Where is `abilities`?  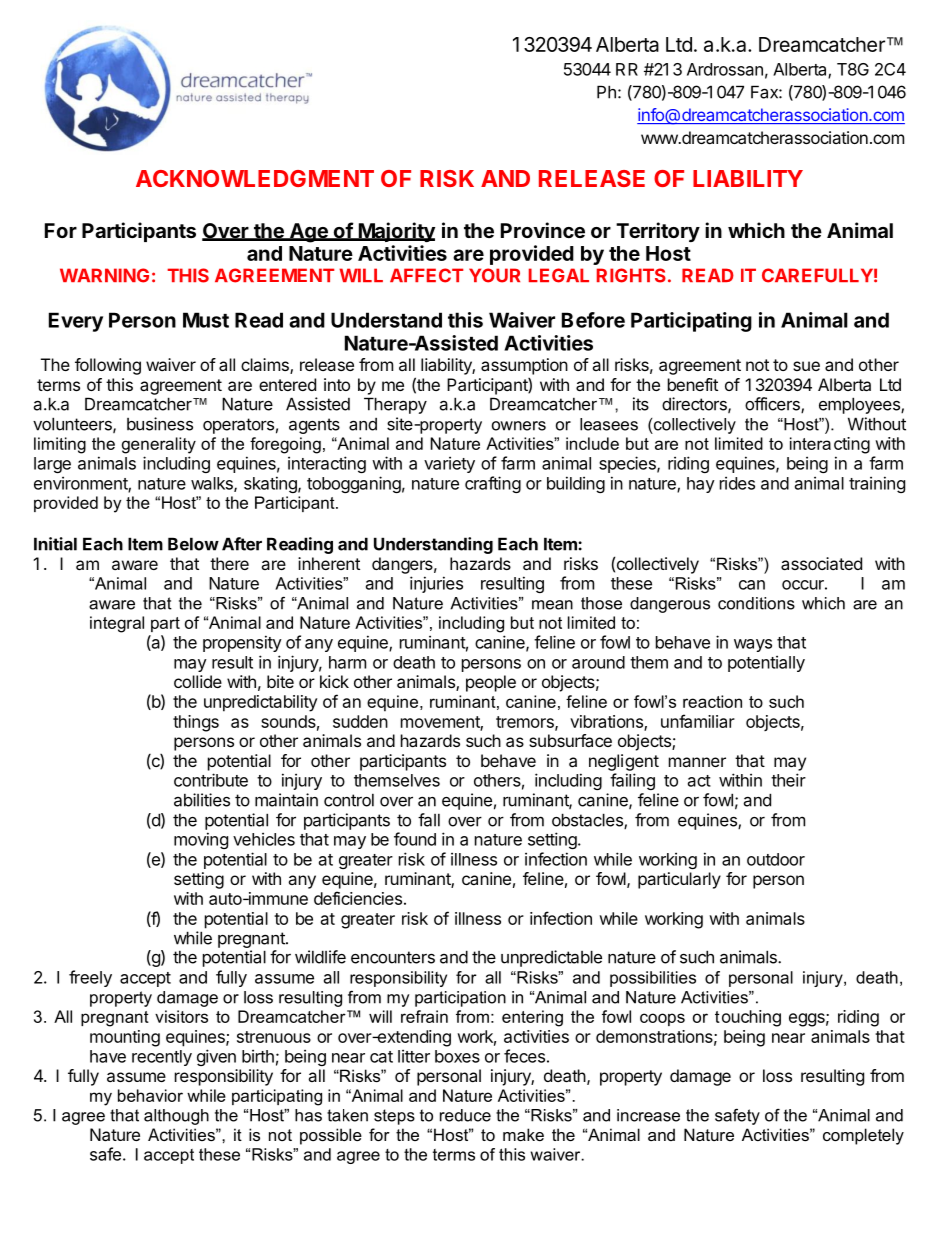 abilities is located at coordinates (202, 800).
